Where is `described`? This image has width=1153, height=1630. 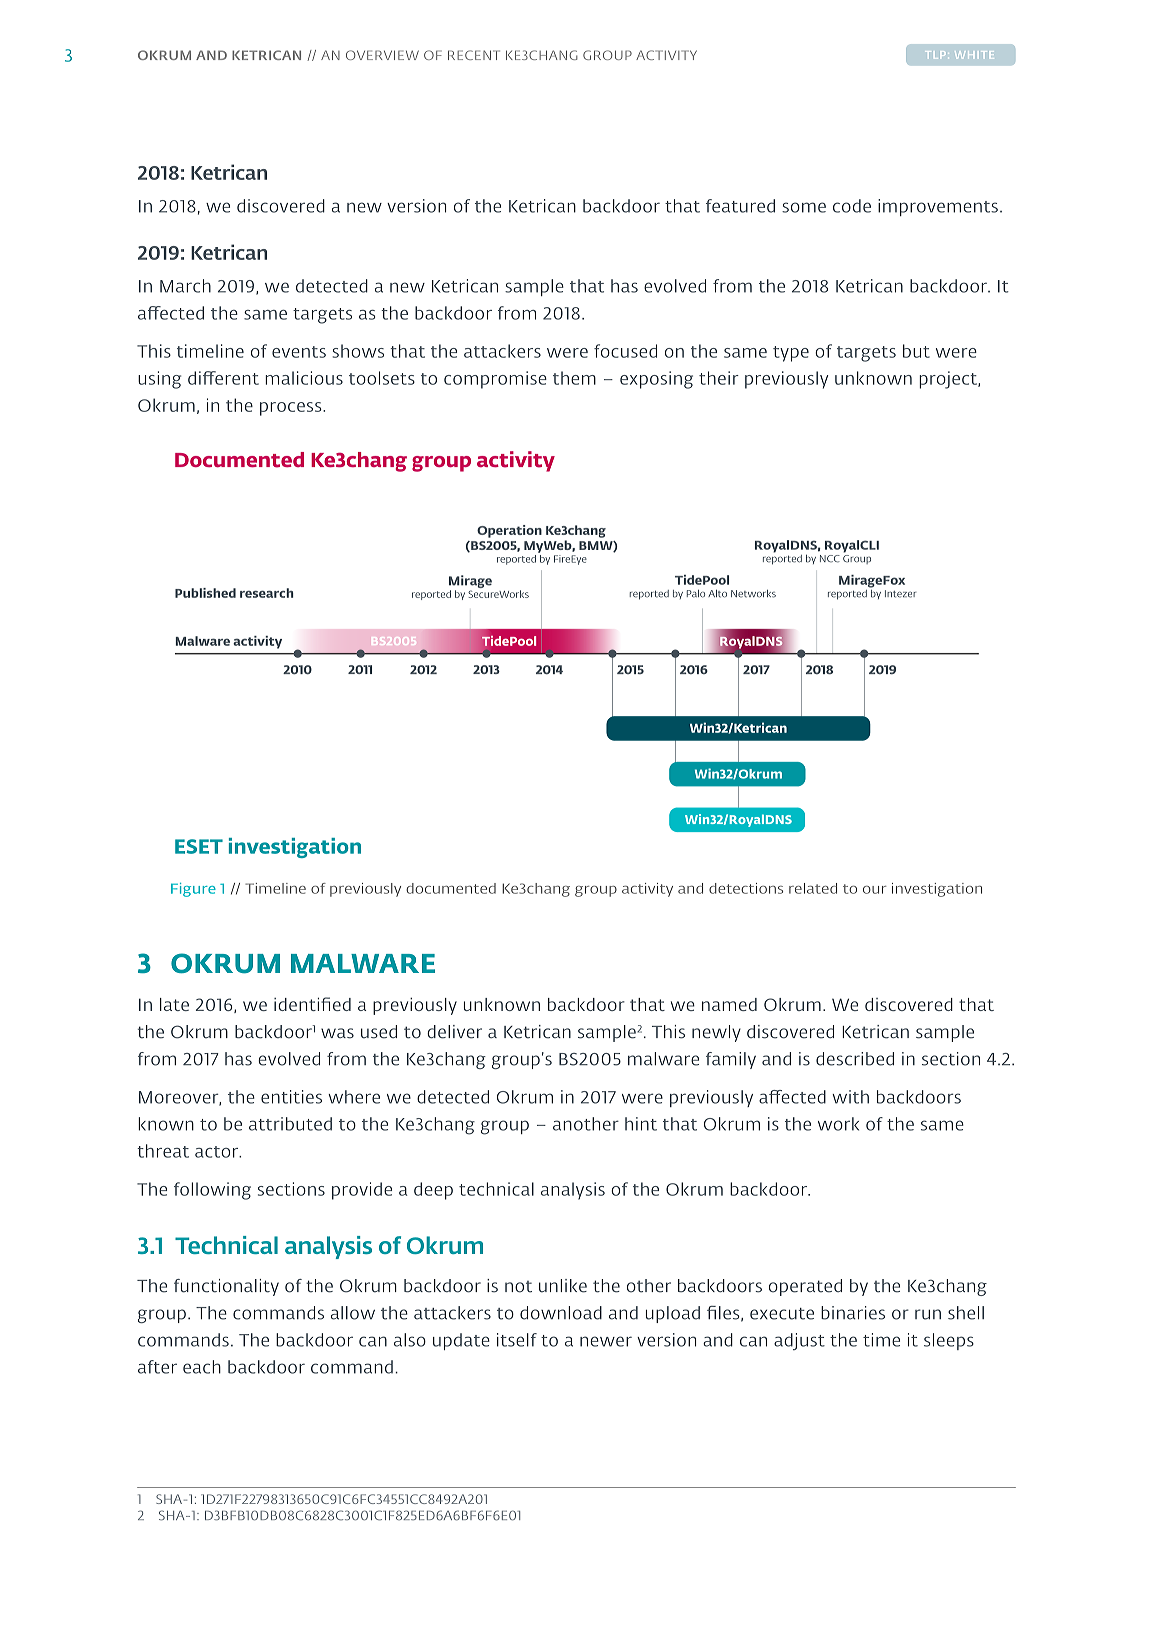
described is located at coordinates (855, 1059).
